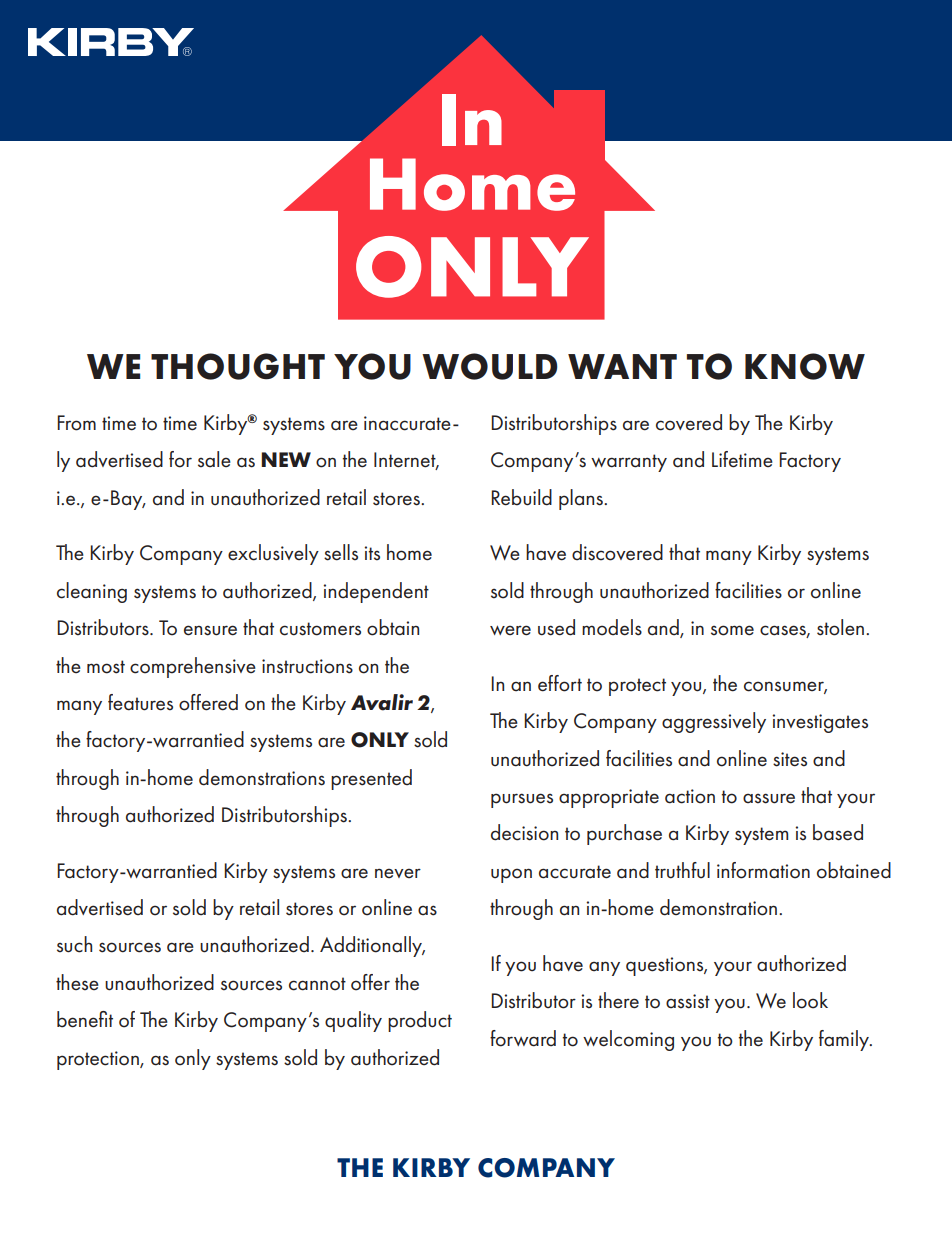 This screenshot has width=952, height=1233. What do you see at coordinates (372, 553) in the screenshot?
I see `its` at bounding box center [372, 553].
